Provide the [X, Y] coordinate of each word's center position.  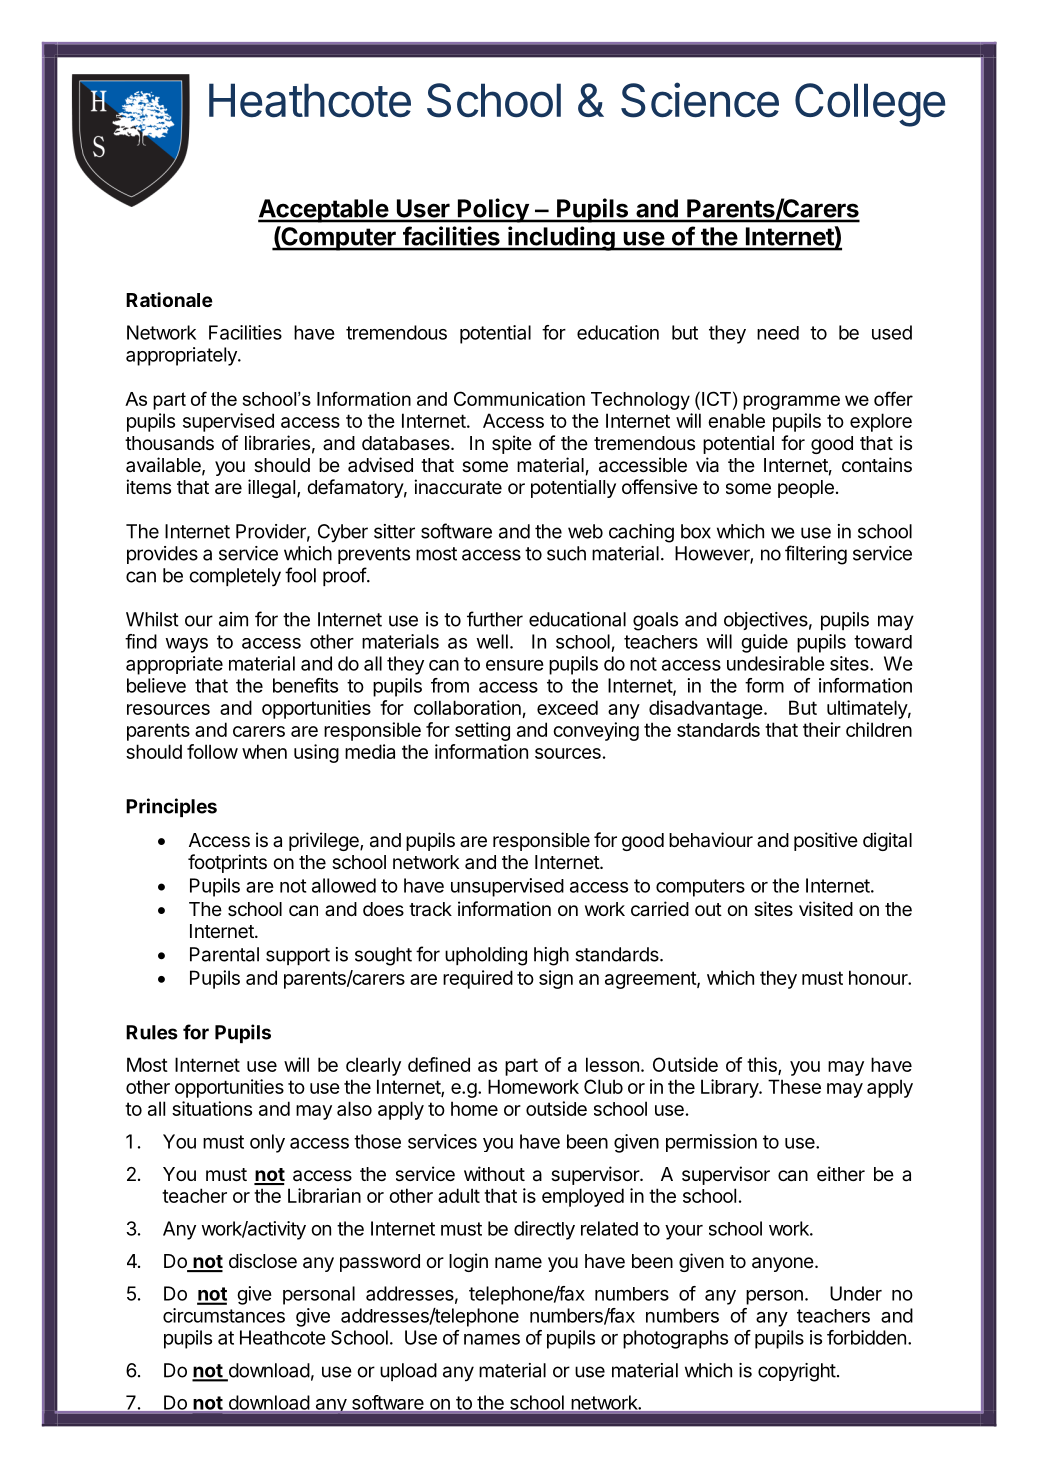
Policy [493, 210]
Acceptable [324, 211]
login [468, 1262]
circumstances [224, 1315]
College [870, 105]
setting [482, 731]
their [822, 729]
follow [212, 751]
